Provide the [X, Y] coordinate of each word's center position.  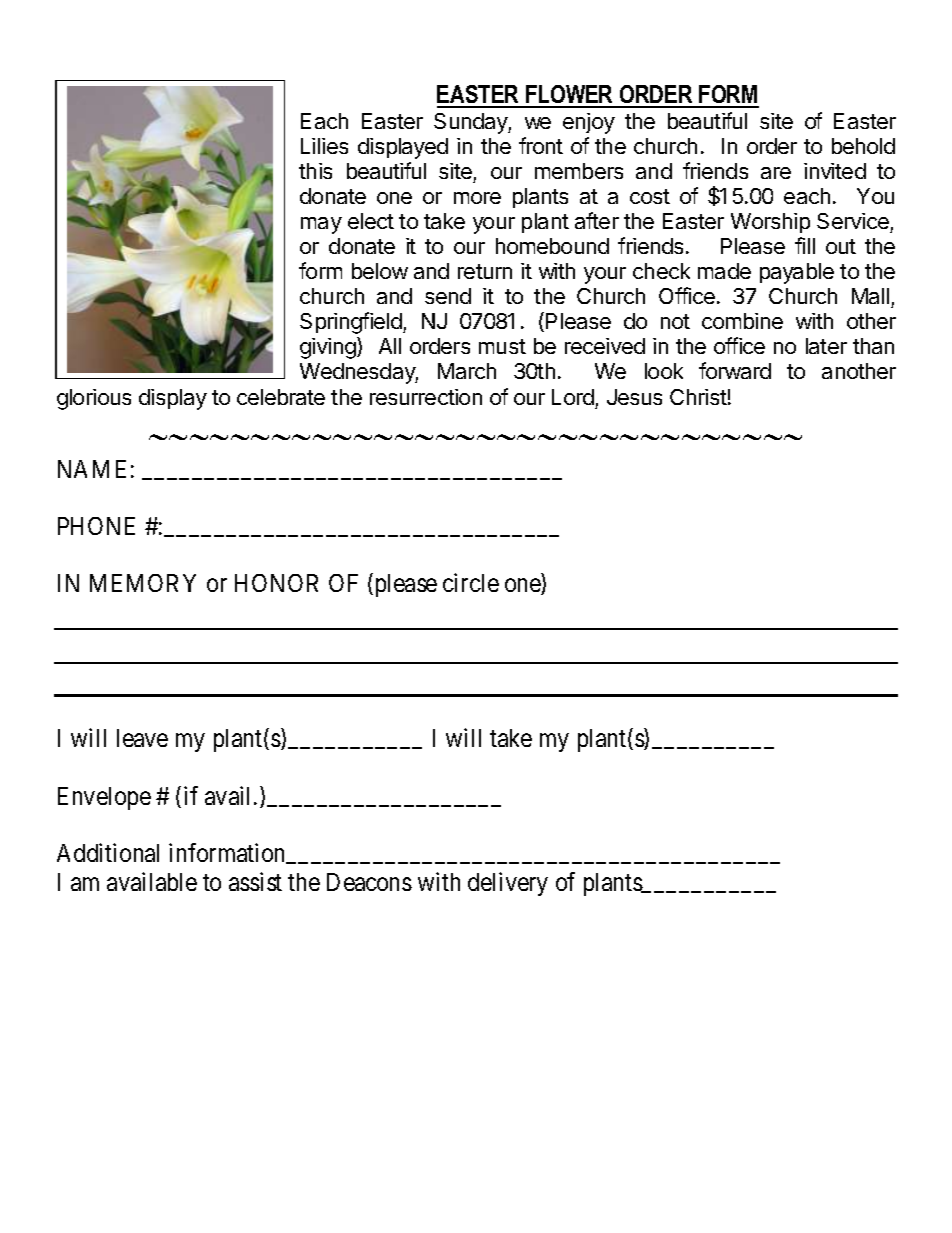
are [776, 173]
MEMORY [143, 583]
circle [471, 582]
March [467, 371]
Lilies [324, 146]
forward [735, 370]
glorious [94, 399]
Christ [698, 397]
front [541, 145]
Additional [108, 852]
